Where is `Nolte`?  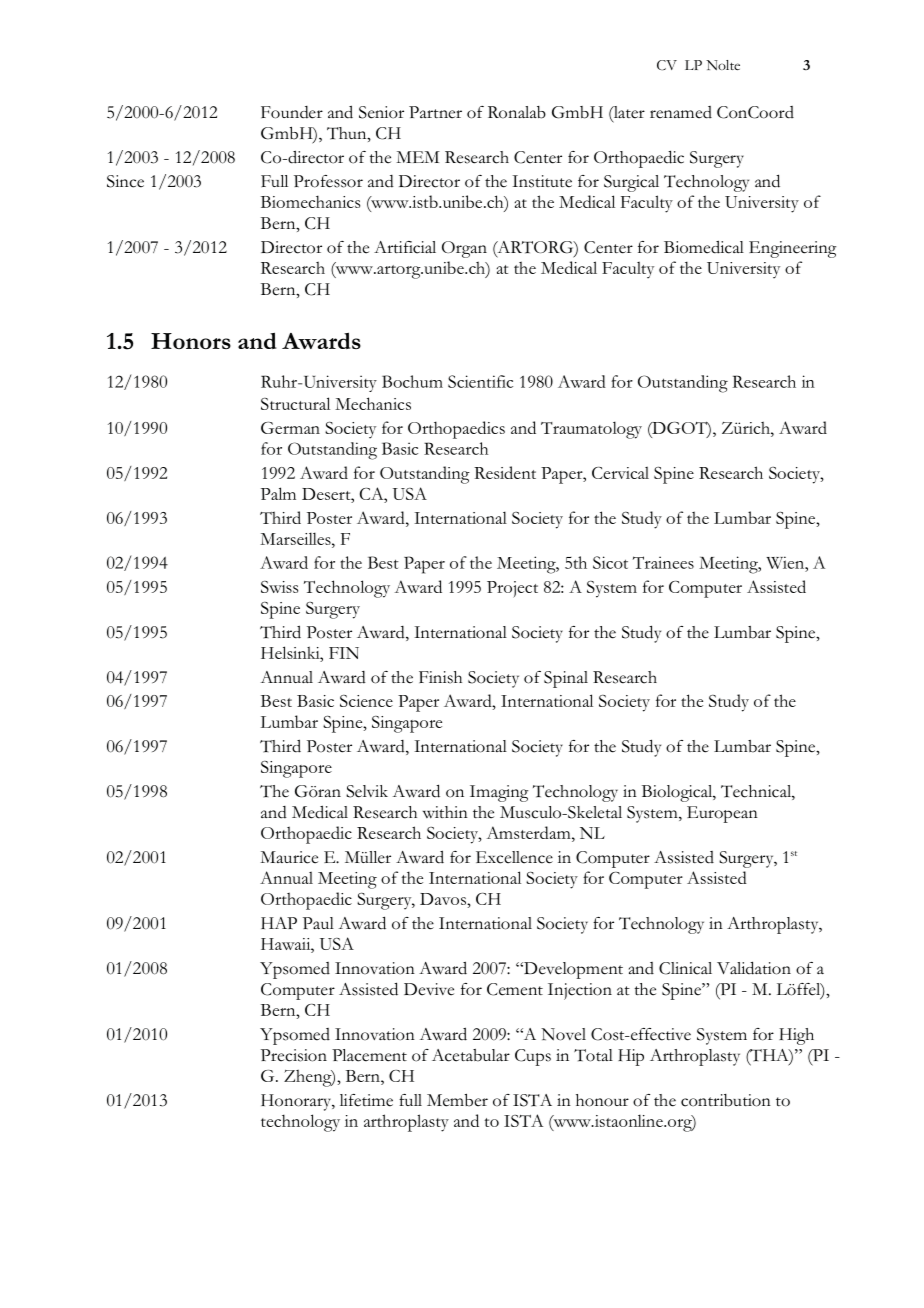 Nolte is located at coordinates (723, 65).
